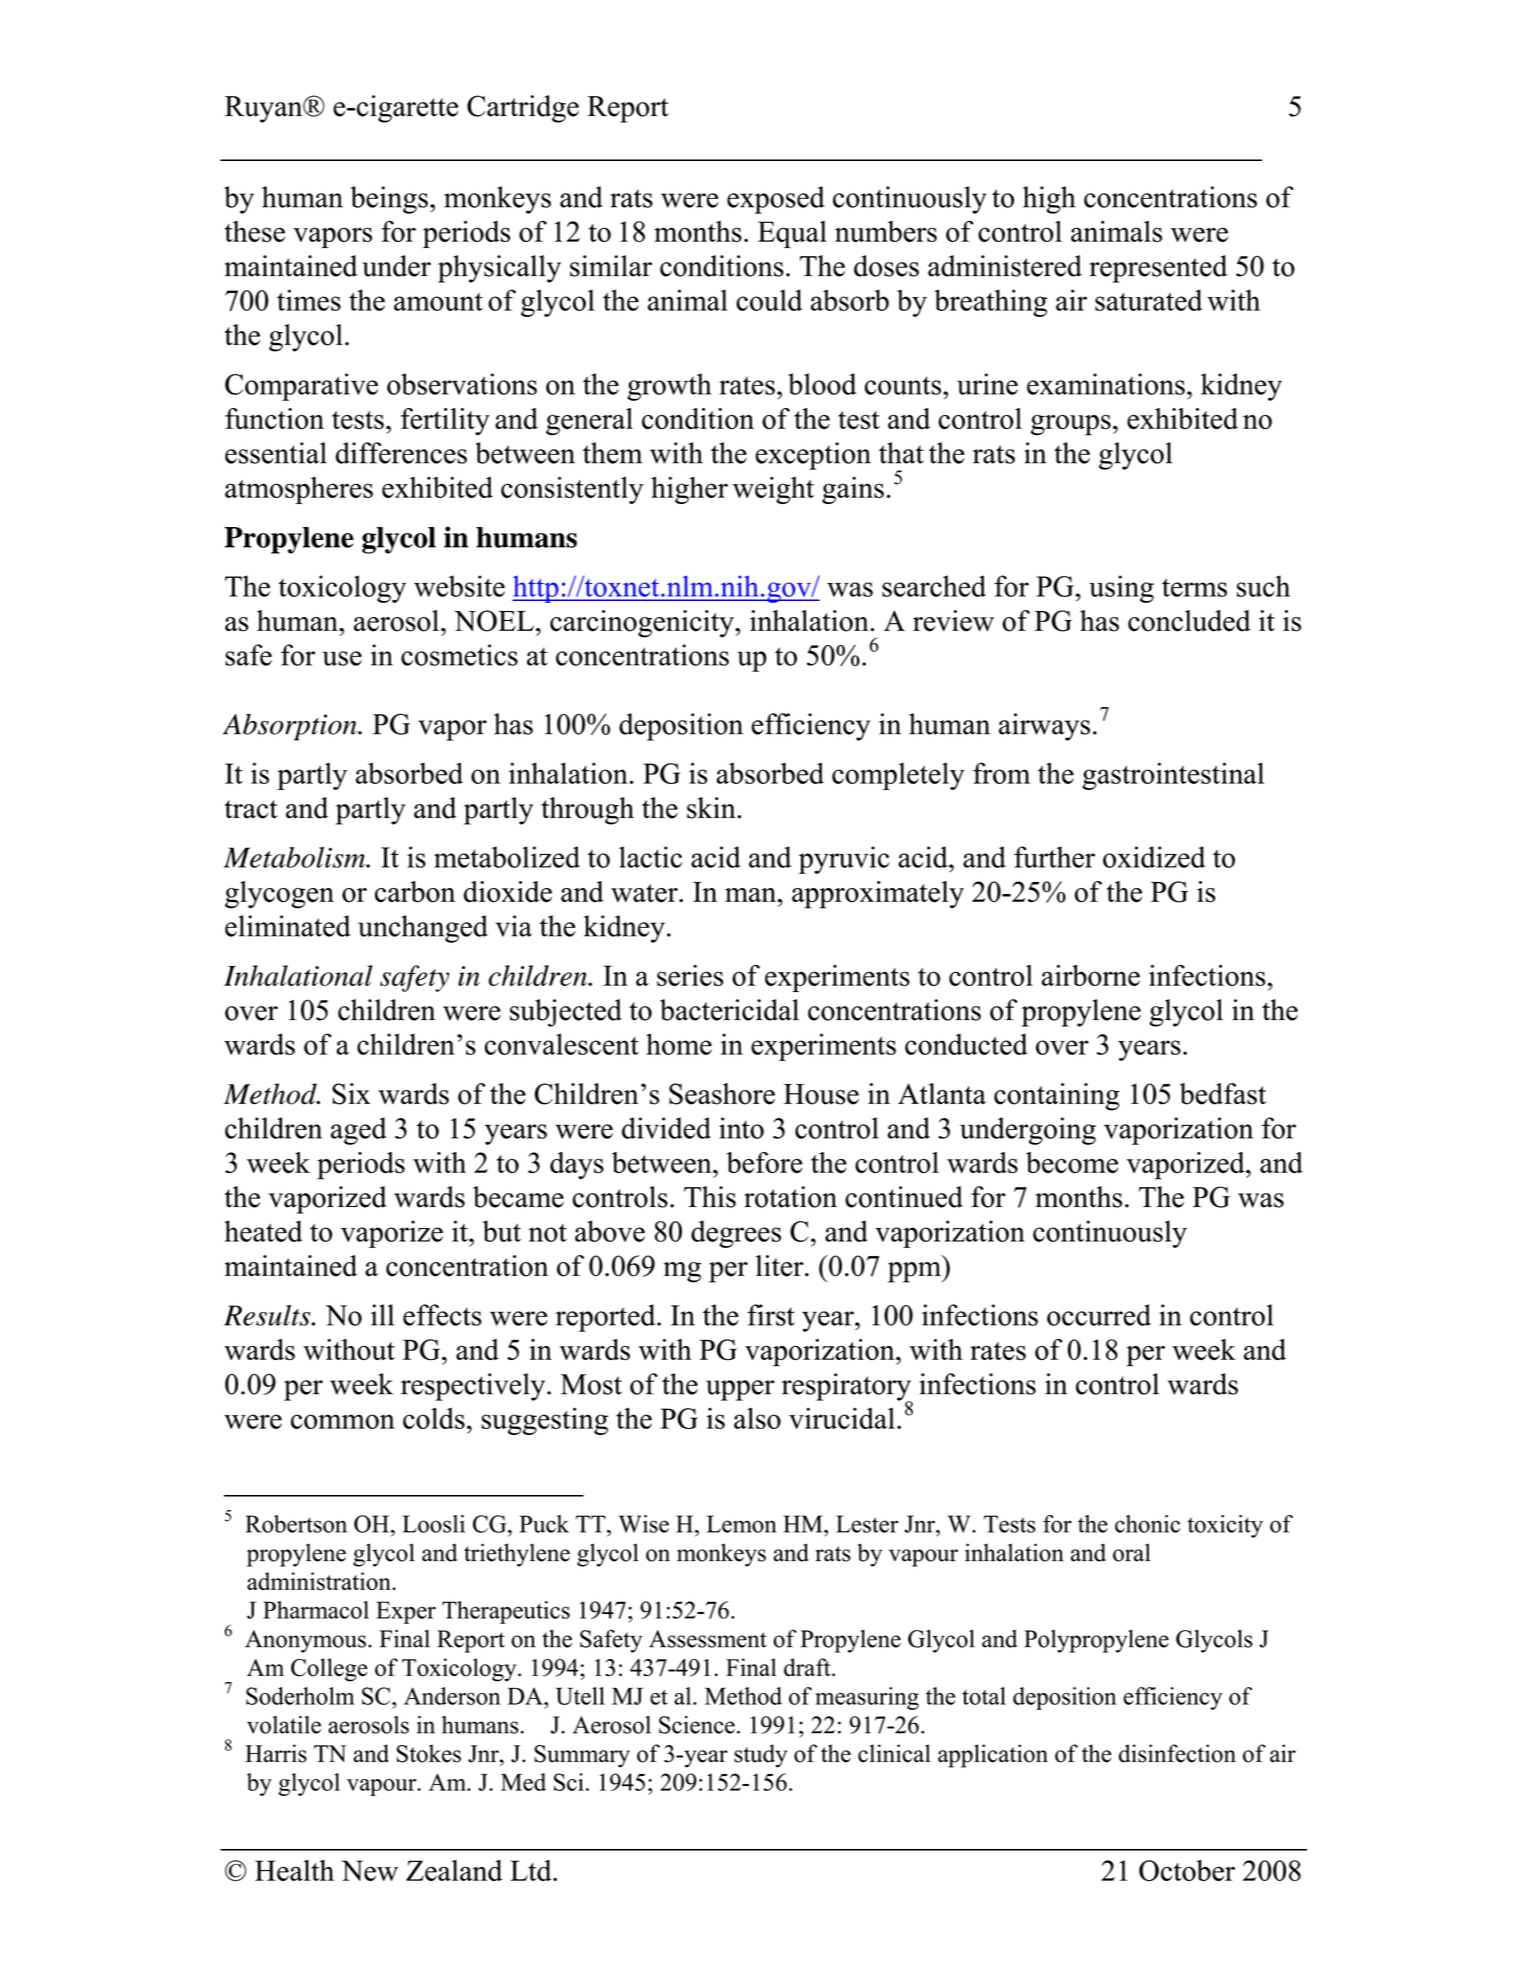  What do you see at coordinates (1132, 1552) in the document?
I see `oral` at bounding box center [1132, 1552].
